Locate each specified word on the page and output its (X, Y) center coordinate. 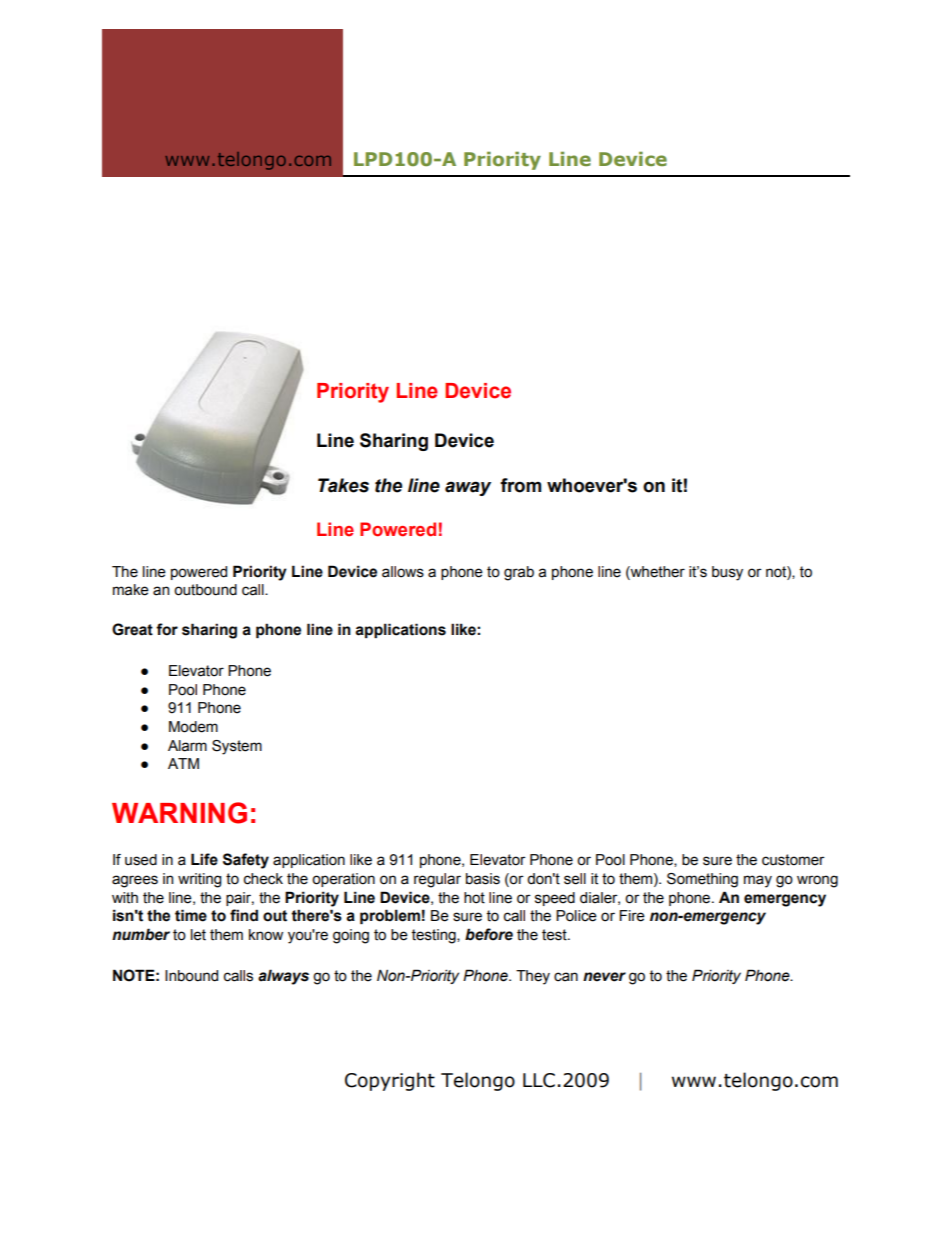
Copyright (390, 1081)
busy (727, 573)
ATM (183, 763)
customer (793, 860)
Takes (343, 485)
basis (483, 879)
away (468, 488)
